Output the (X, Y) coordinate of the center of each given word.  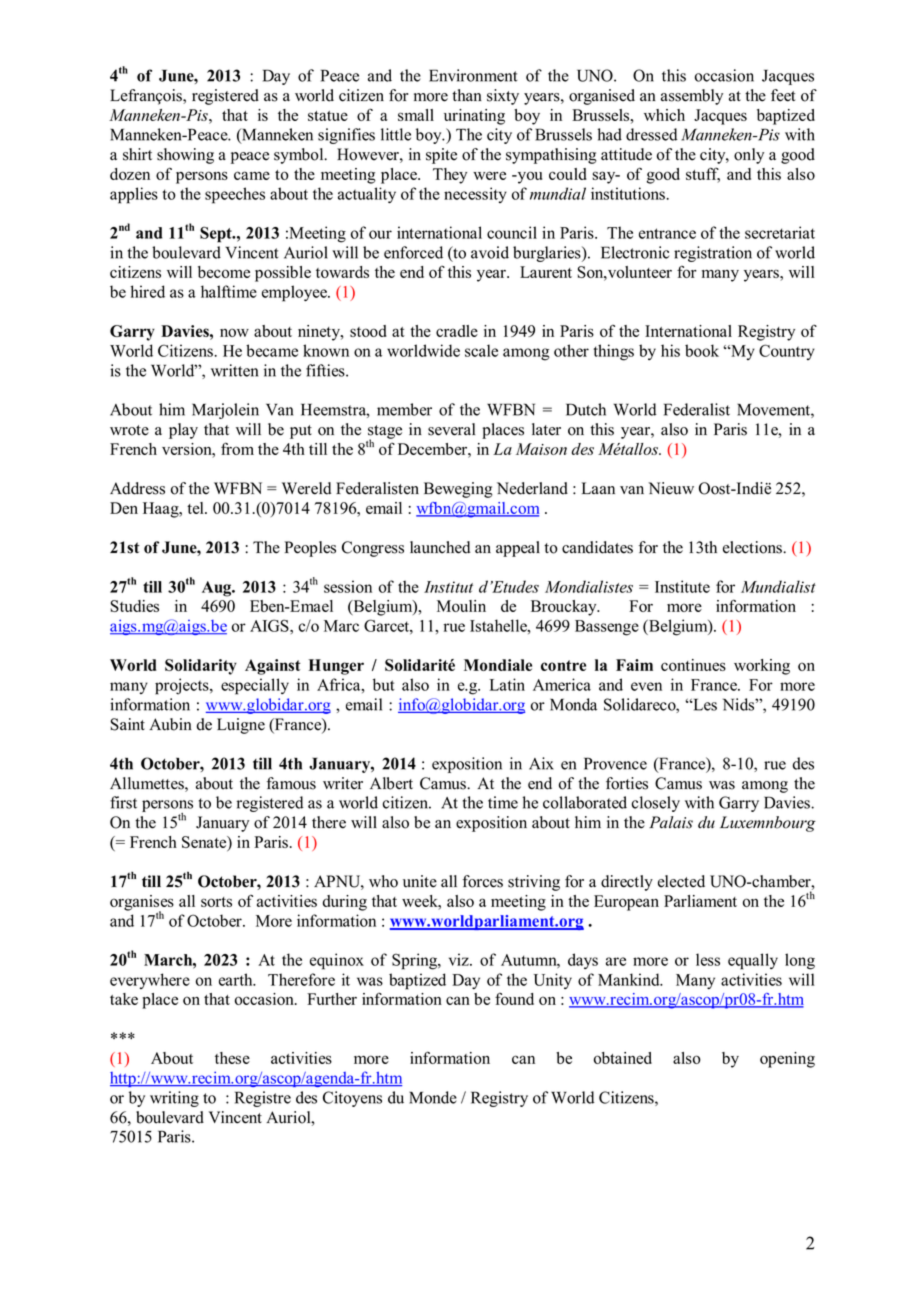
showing (185, 156)
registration (713, 254)
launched (440, 547)
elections (753, 547)
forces (483, 881)
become (224, 272)
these (232, 1058)
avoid (490, 252)
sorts (216, 902)
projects (183, 686)
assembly (692, 97)
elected (681, 881)
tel (196, 508)
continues (693, 665)
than (467, 95)
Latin (507, 684)
